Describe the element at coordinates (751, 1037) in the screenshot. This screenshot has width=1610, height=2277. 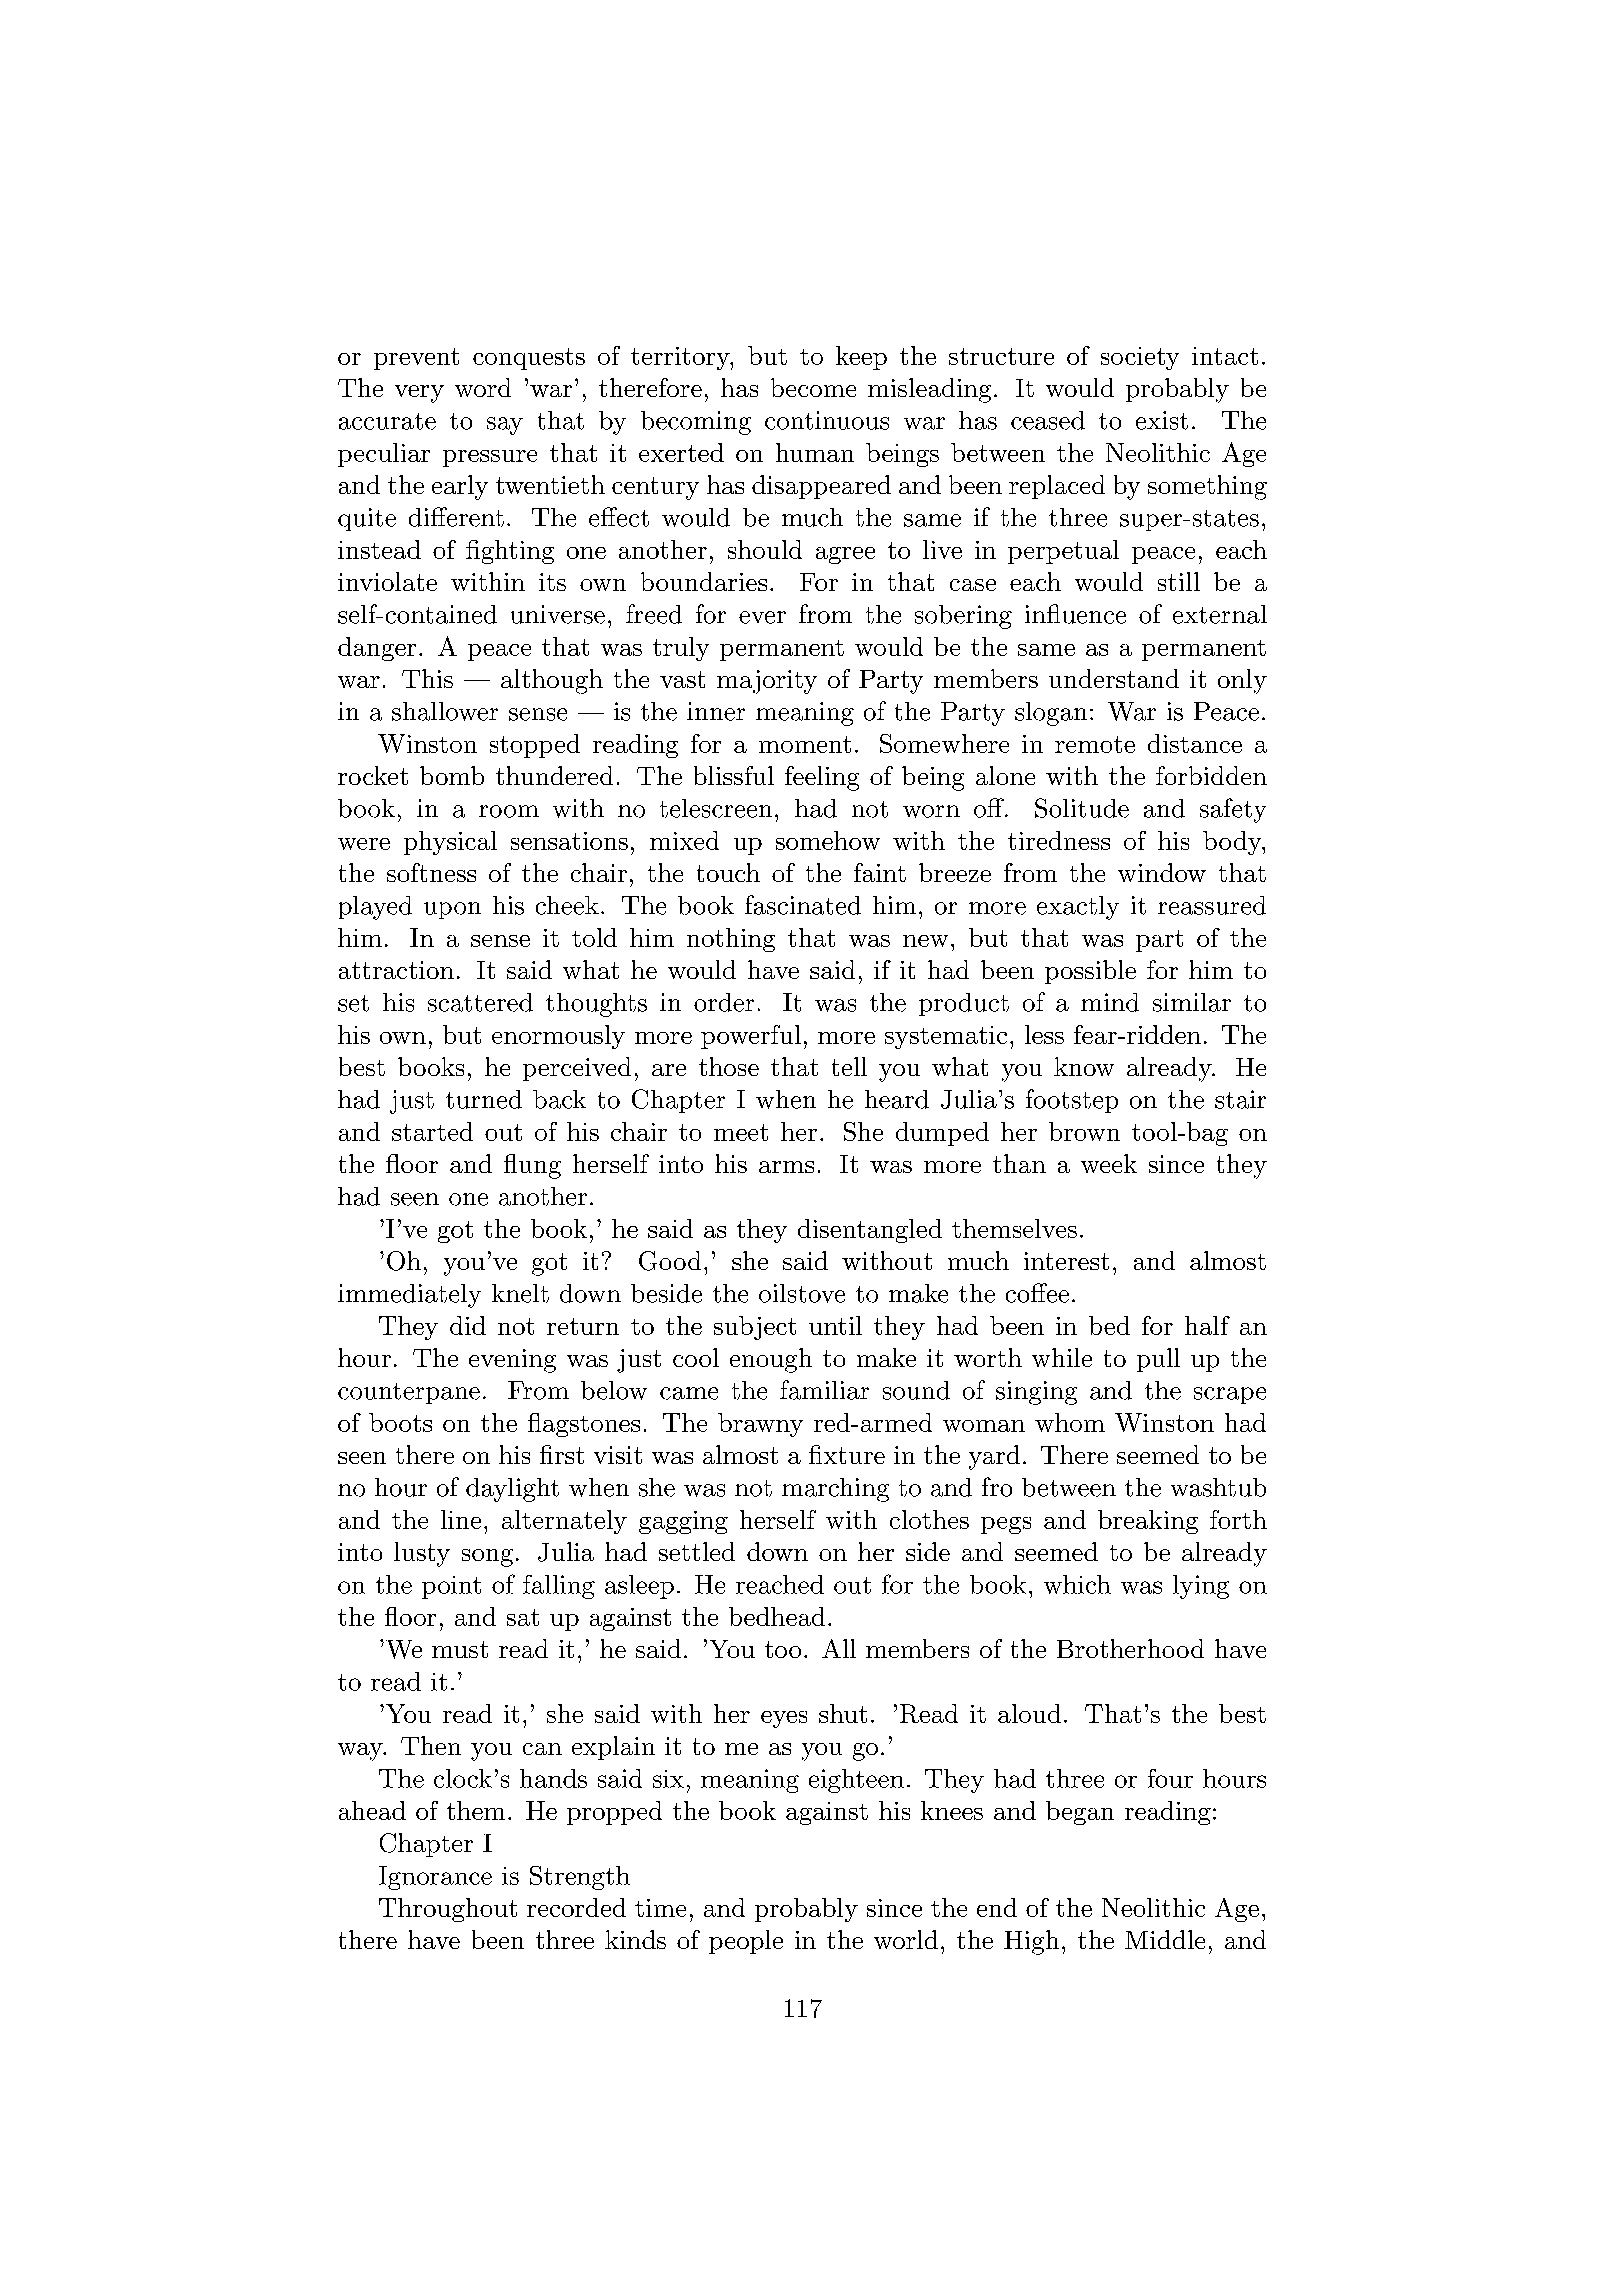
I see `powerful` at that location.
